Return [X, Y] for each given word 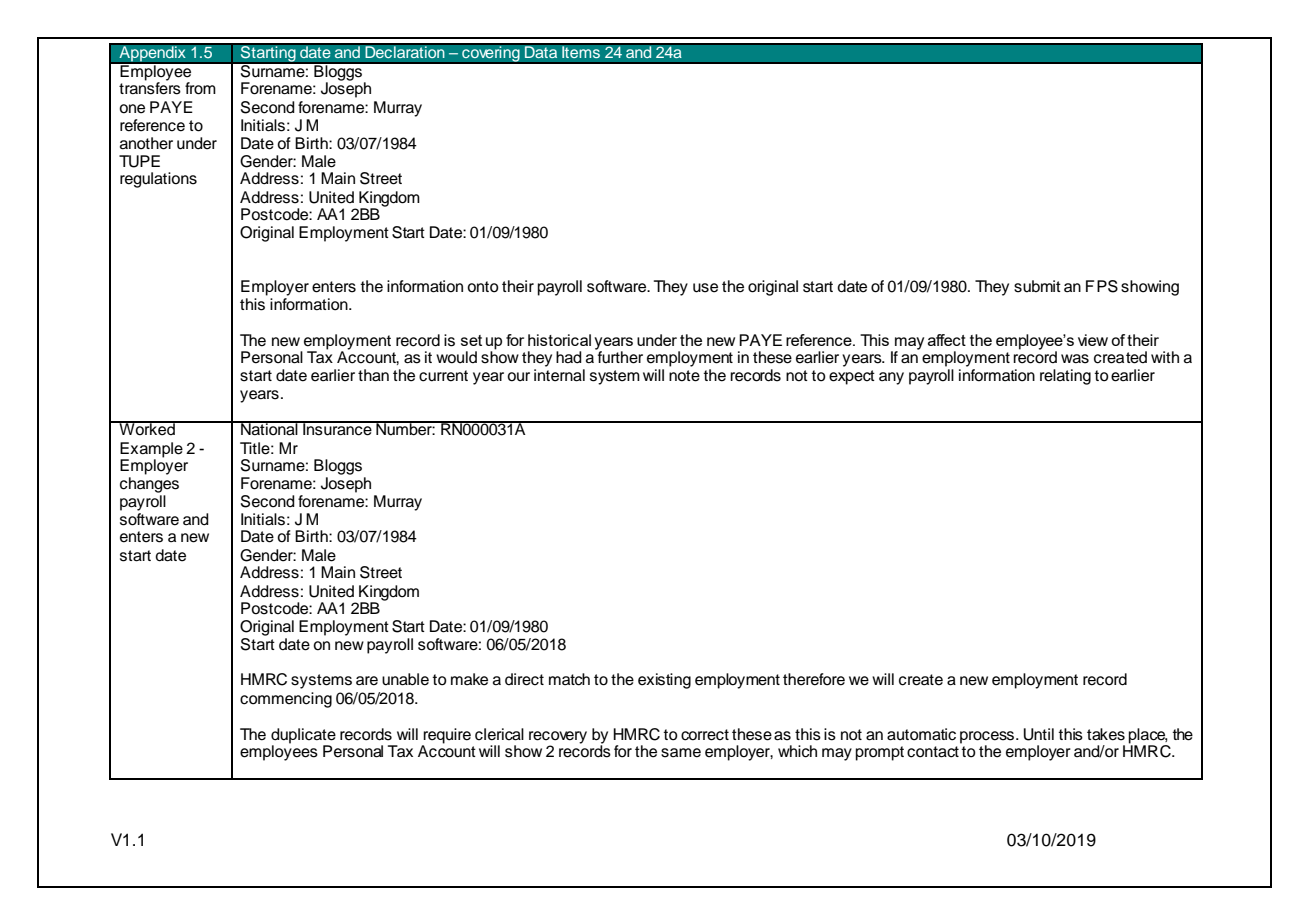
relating [1065, 377]
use [705, 288]
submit [1037, 286]
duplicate [303, 737]
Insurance [337, 428]
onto [483, 287]
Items [581, 52]
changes [149, 485]
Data [541, 52]
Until [1039, 734]
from [200, 88]
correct [705, 735]
